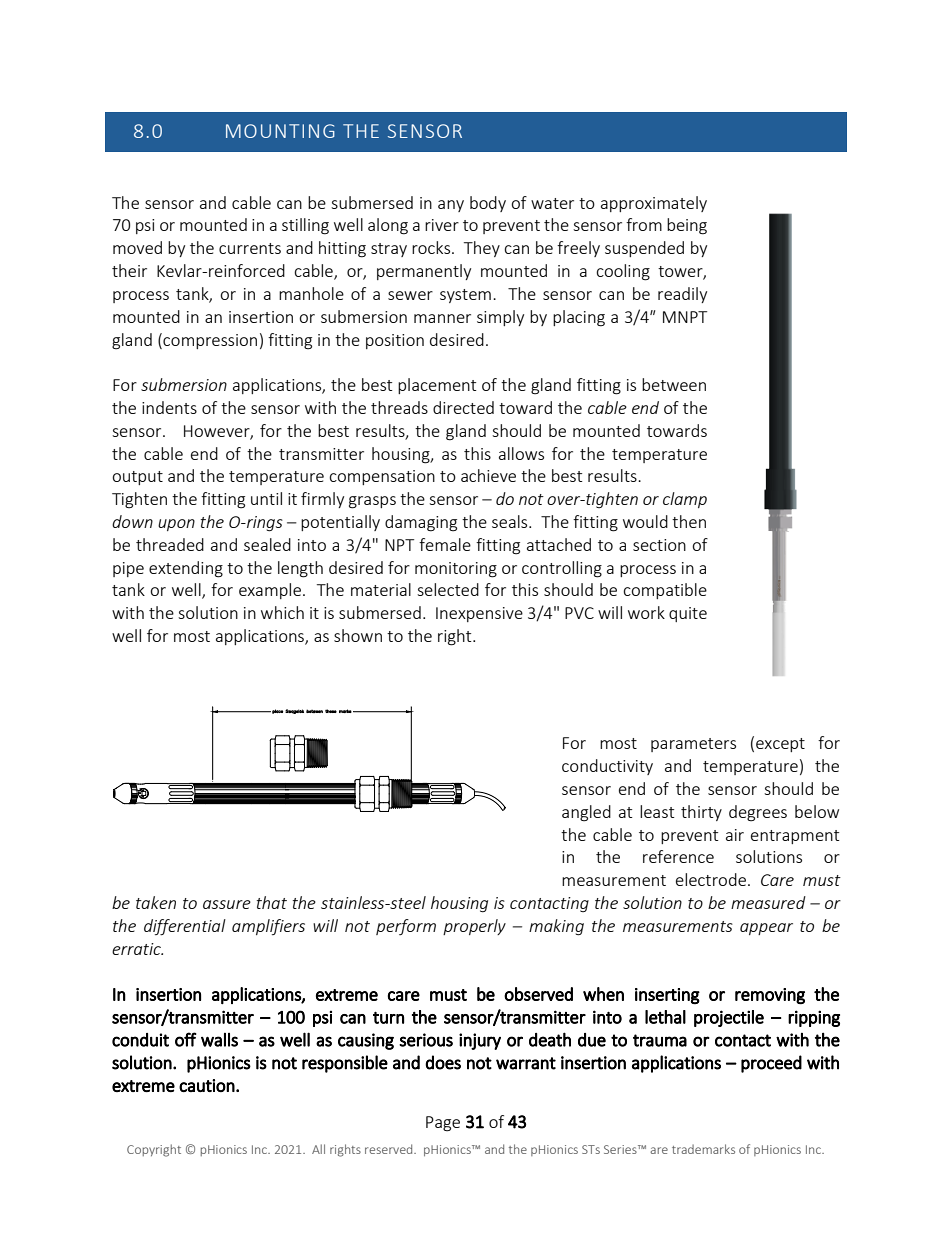 The height and width of the document is (1233, 952). I want to click on approximately, so click(654, 204).
